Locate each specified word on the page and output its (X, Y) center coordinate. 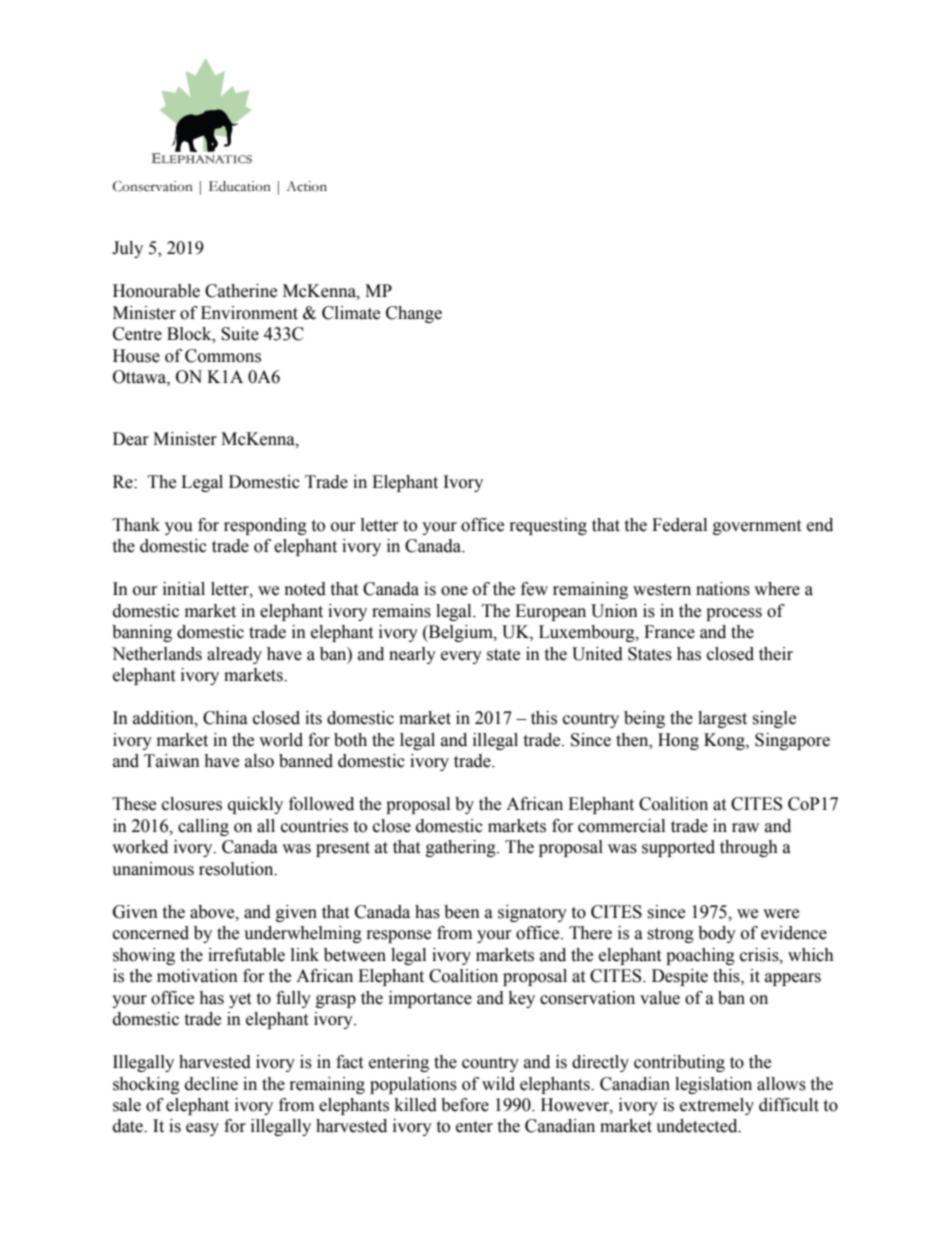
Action (306, 186)
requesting (548, 526)
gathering (462, 848)
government (757, 527)
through (749, 848)
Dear (131, 439)
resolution (237, 869)
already (234, 655)
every (461, 657)
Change (414, 314)
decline (211, 1084)
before (465, 1105)
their (776, 654)
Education (240, 186)
